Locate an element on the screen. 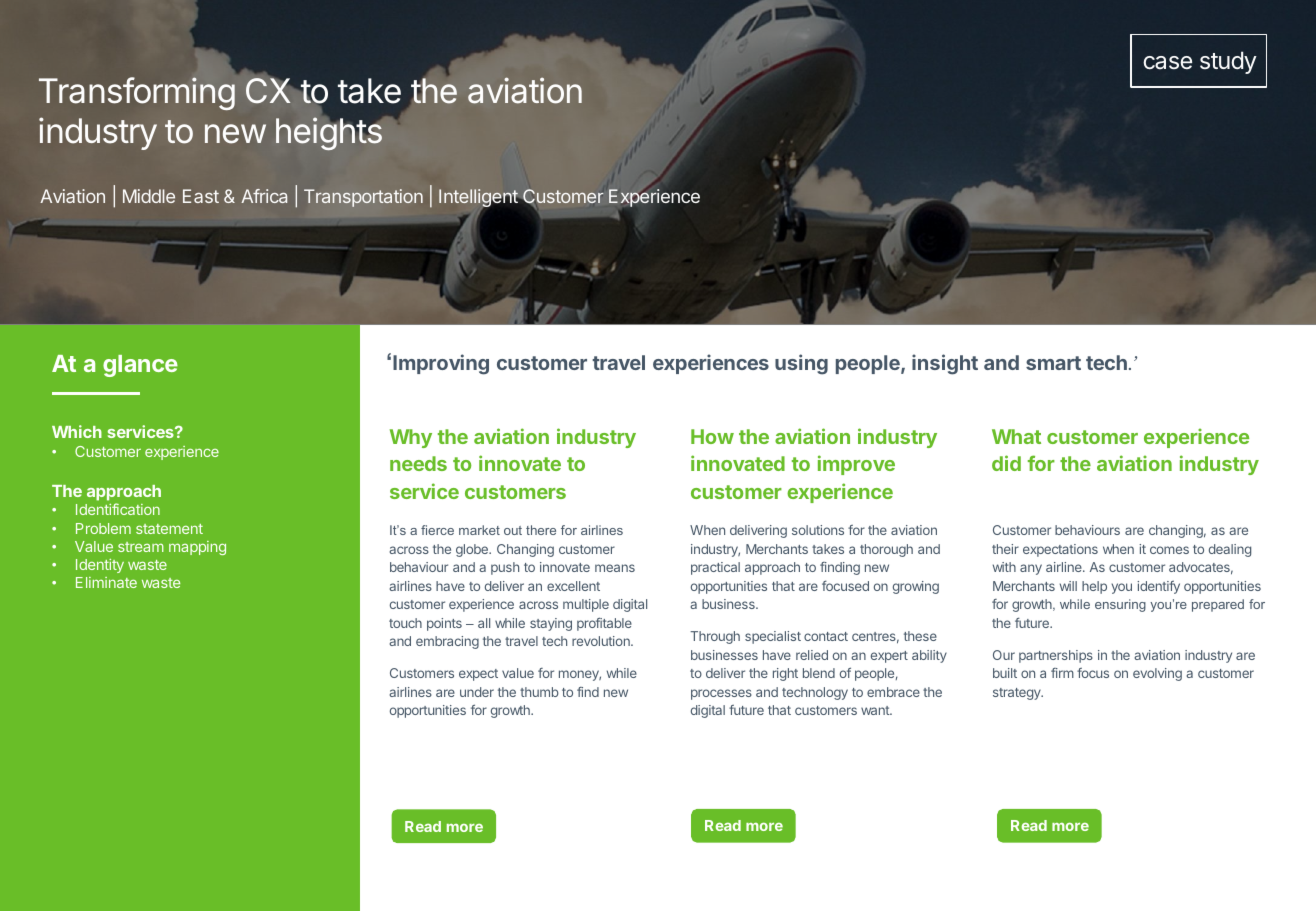 This screenshot has height=911, width=1316. heights is located at coordinates (329, 133).
